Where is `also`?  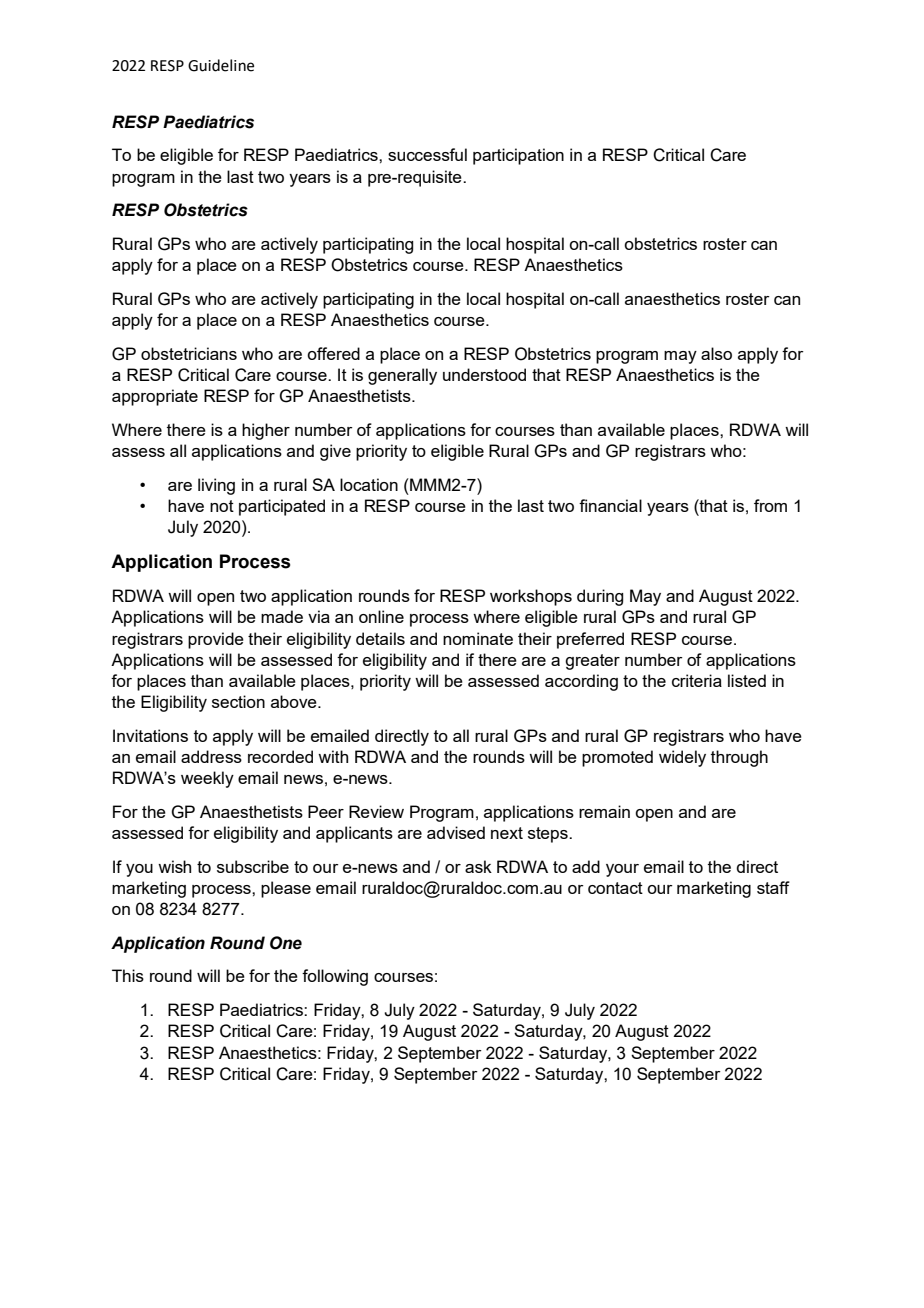 also is located at coordinates (716, 353).
